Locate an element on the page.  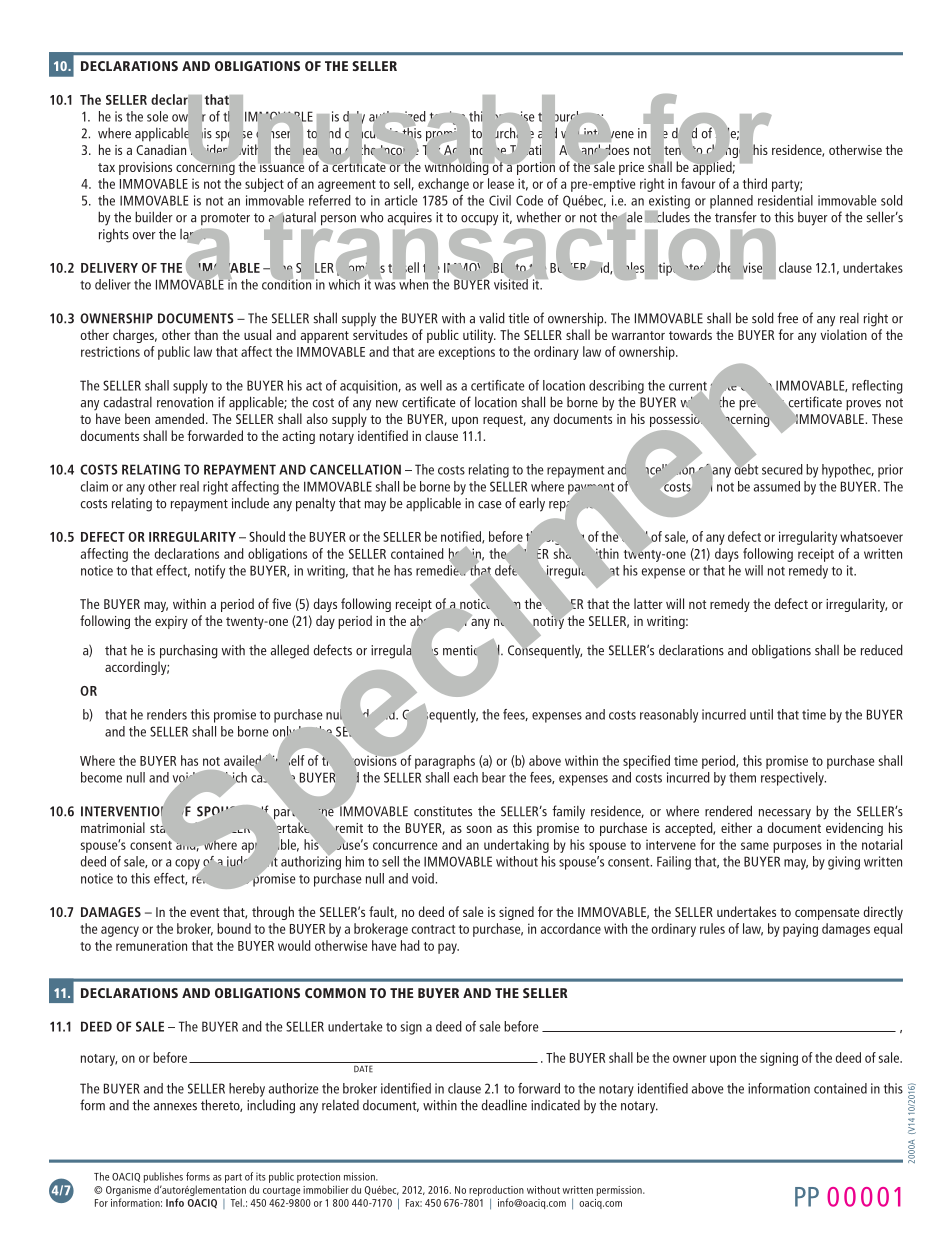
publishes is located at coordinates (163, 1177).
